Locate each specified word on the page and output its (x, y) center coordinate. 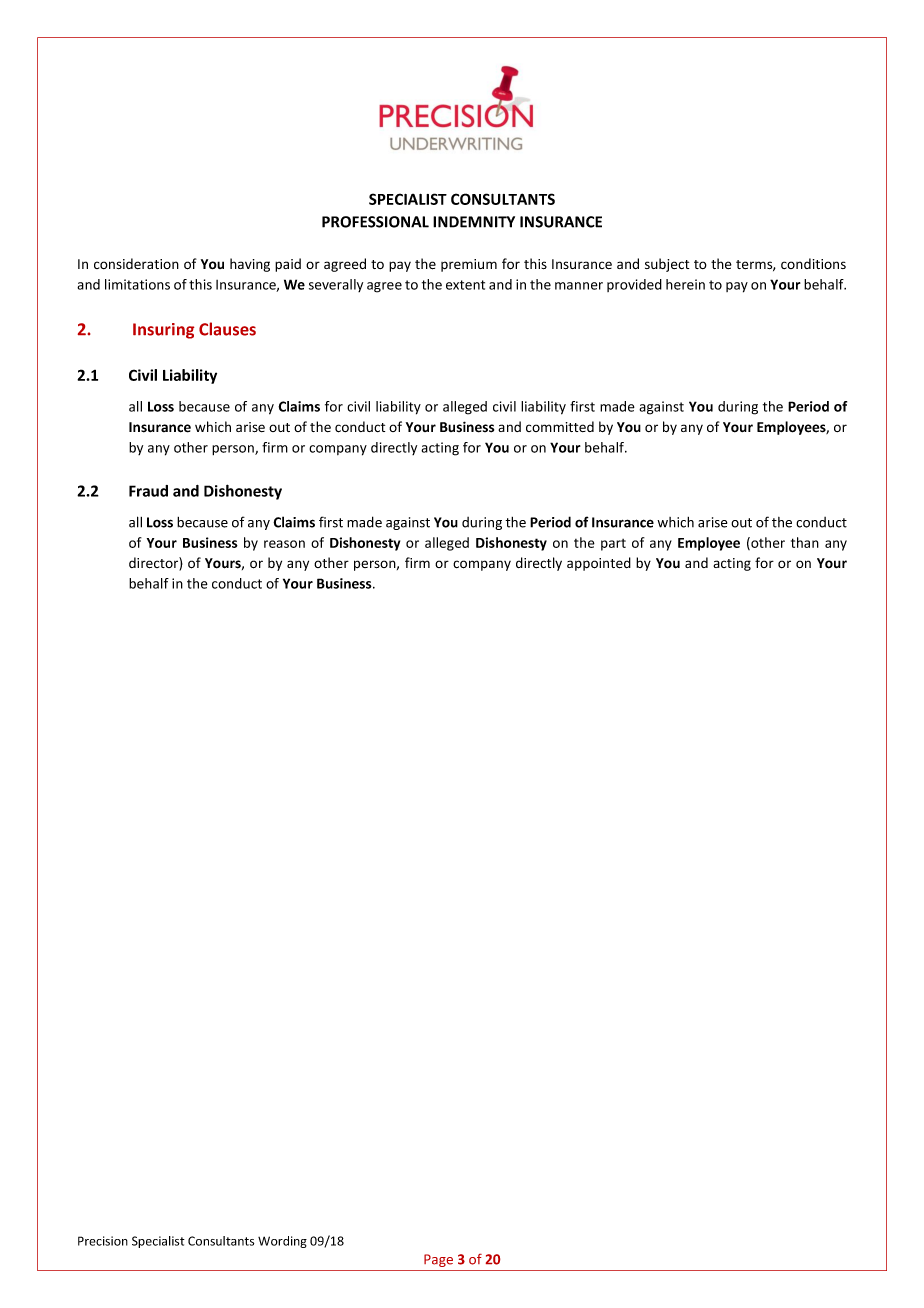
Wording (282, 1242)
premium (469, 265)
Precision (103, 1241)
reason (284, 544)
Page (438, 1260)
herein (685, 284)
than (805, 542)
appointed (599, 564)
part (613, 545)
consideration (136, 263)
